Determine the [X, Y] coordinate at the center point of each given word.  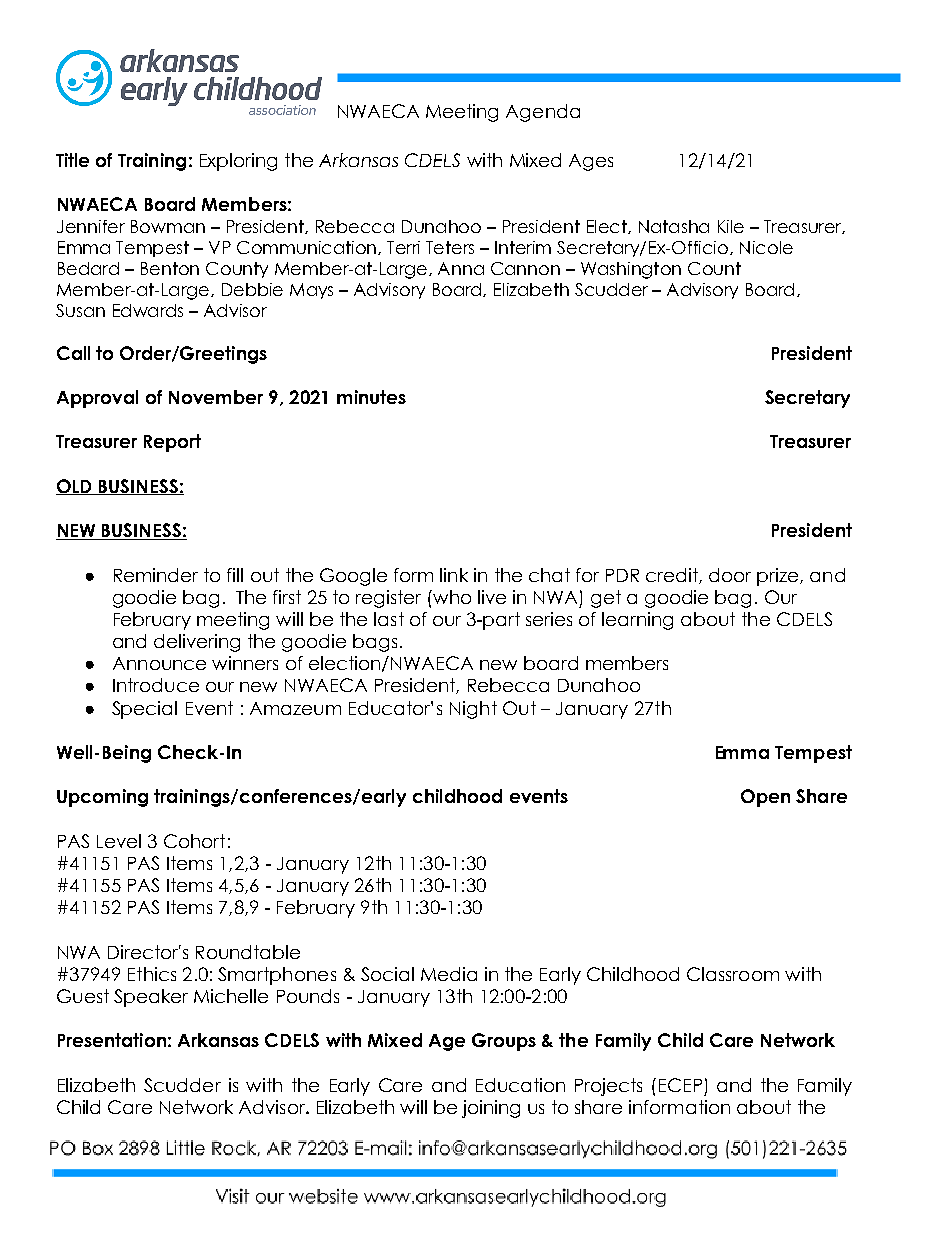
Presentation [112, 1040]
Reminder [156, 575]
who [451, 597]
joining [491, 1109]
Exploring [238, 162]
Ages [591, 162]
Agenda [543, 113]
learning [637, 621]
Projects [608, 1087]
